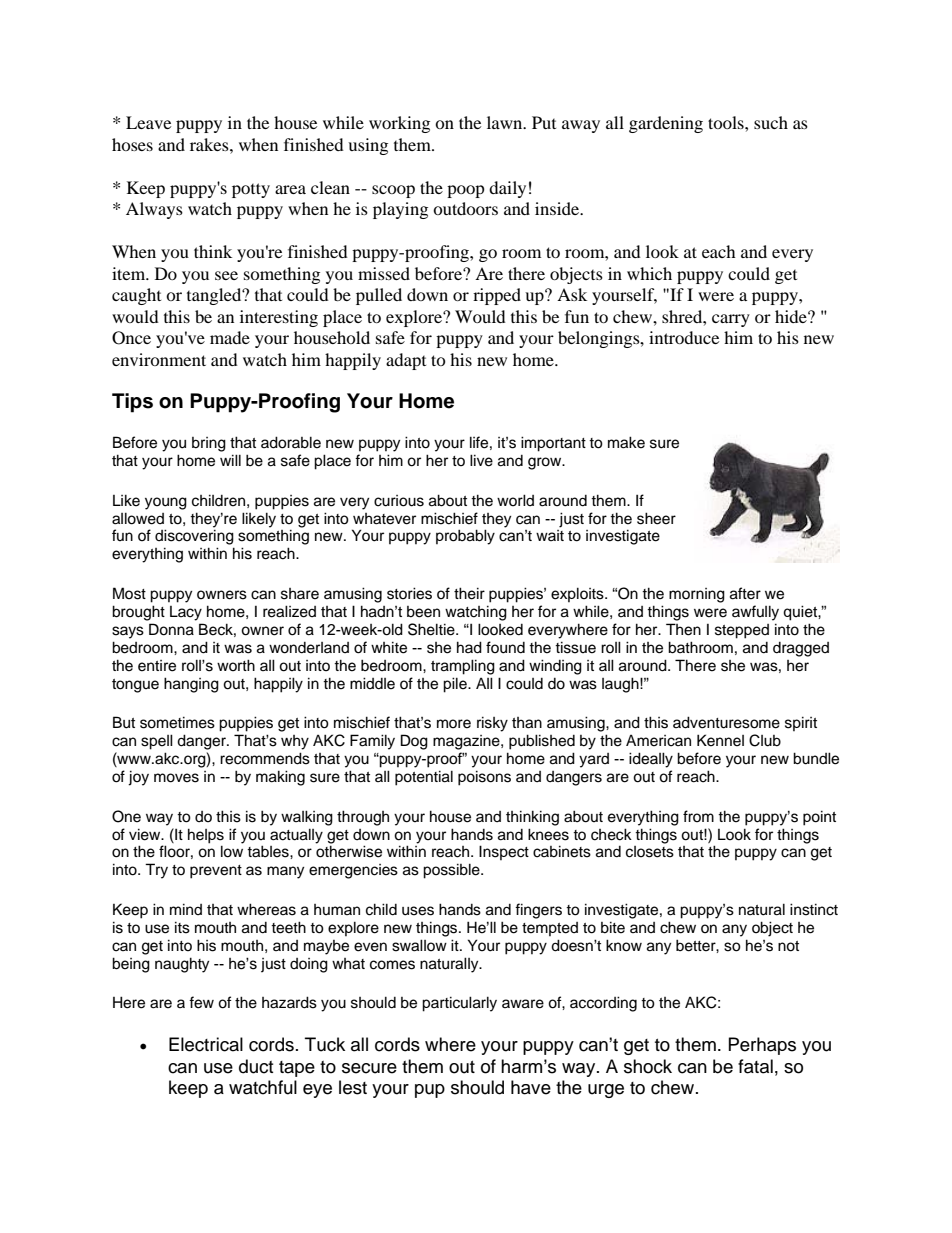 The height and width of the document is (1233, 952). Describe the element at coordinates (469, 593) in the document. I see `their` at that location.
